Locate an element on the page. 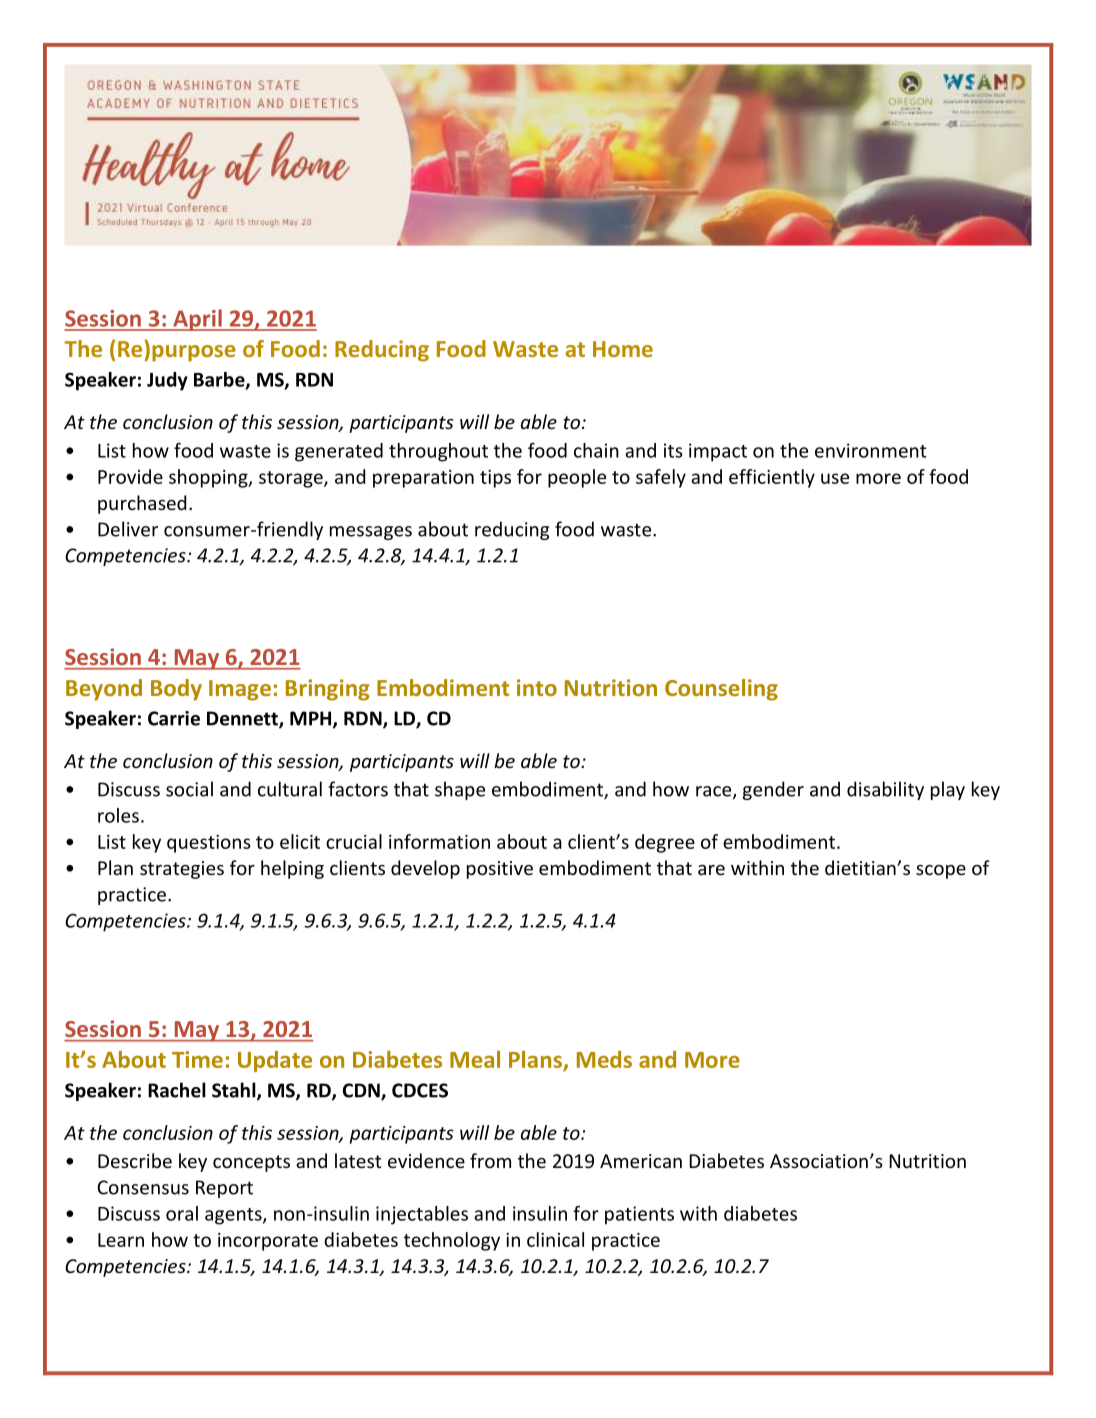  positive is located at coordinates (500, 870).
